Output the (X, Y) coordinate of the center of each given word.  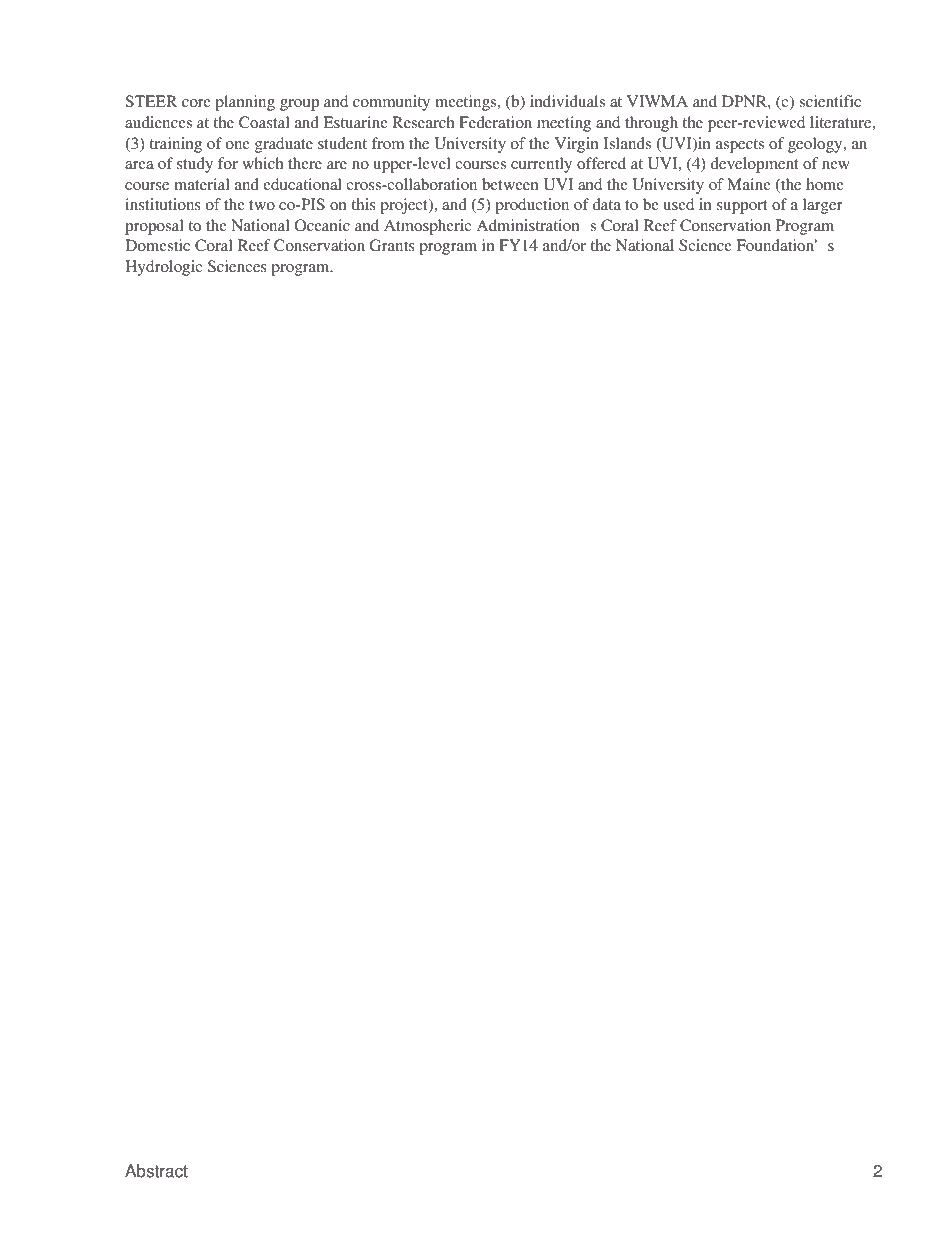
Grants (392, 245)
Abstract (156, 1171)
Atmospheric (427, 227)
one (237, 145)
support (742, 207)
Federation (495, 122)
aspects (740, 146)
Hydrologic (163, 268)
